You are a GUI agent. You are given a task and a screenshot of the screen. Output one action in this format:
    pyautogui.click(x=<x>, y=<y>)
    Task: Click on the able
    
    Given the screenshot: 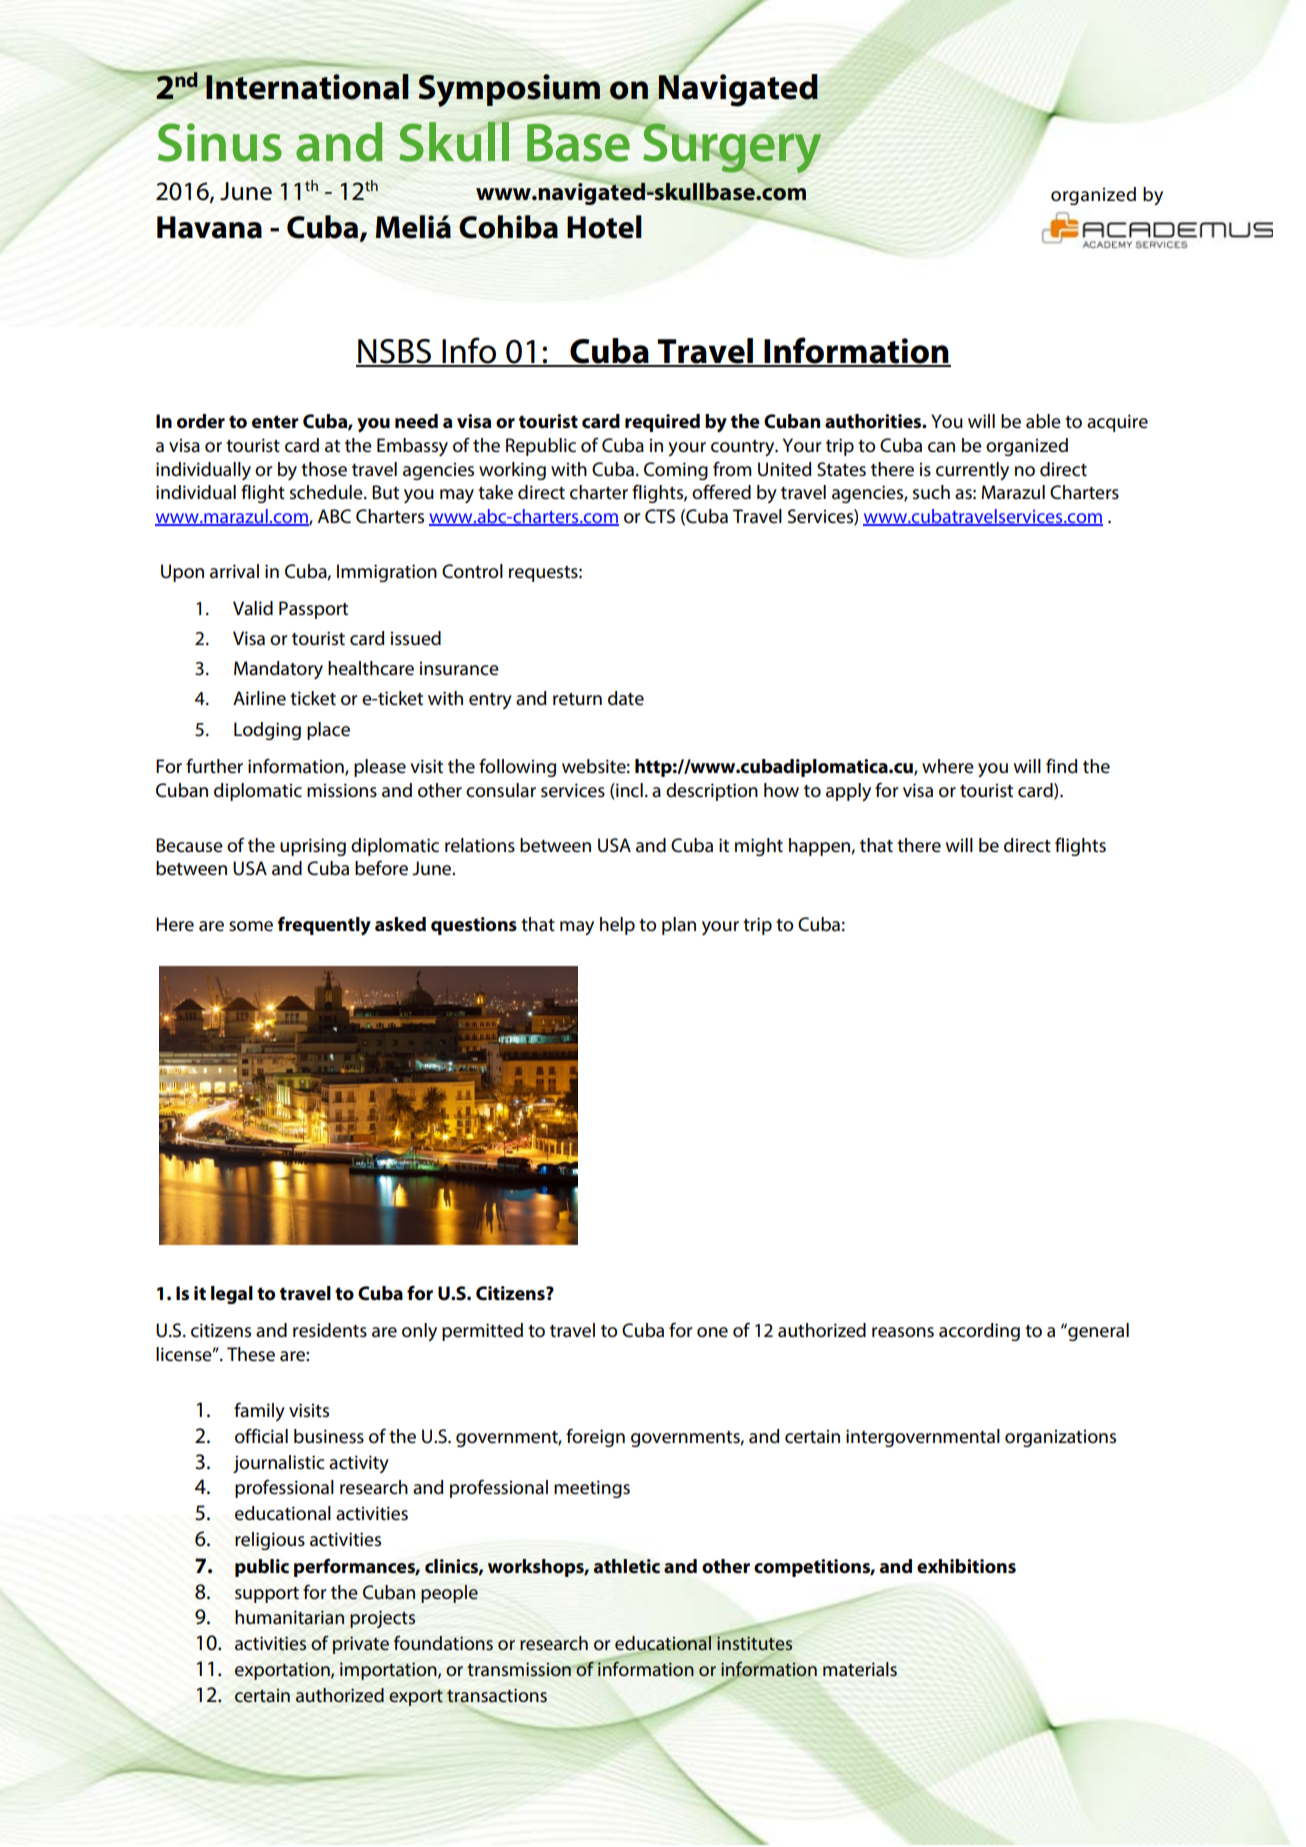 What is the action you would take?
    pyautogui.click(x=1043, y=421)
